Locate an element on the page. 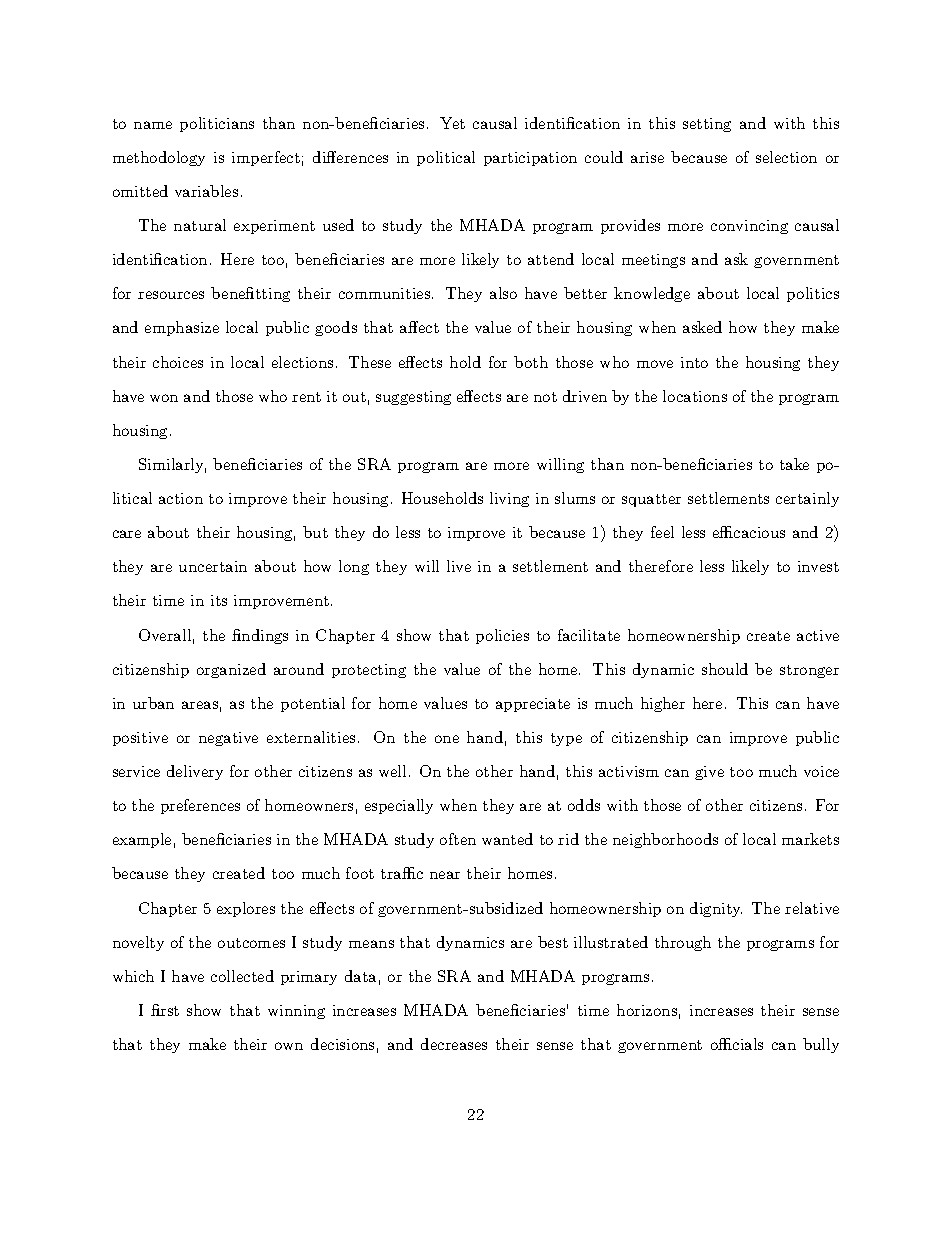 The width and height of the image is (952, 1233). selection is located at coordinates (786, 157).
